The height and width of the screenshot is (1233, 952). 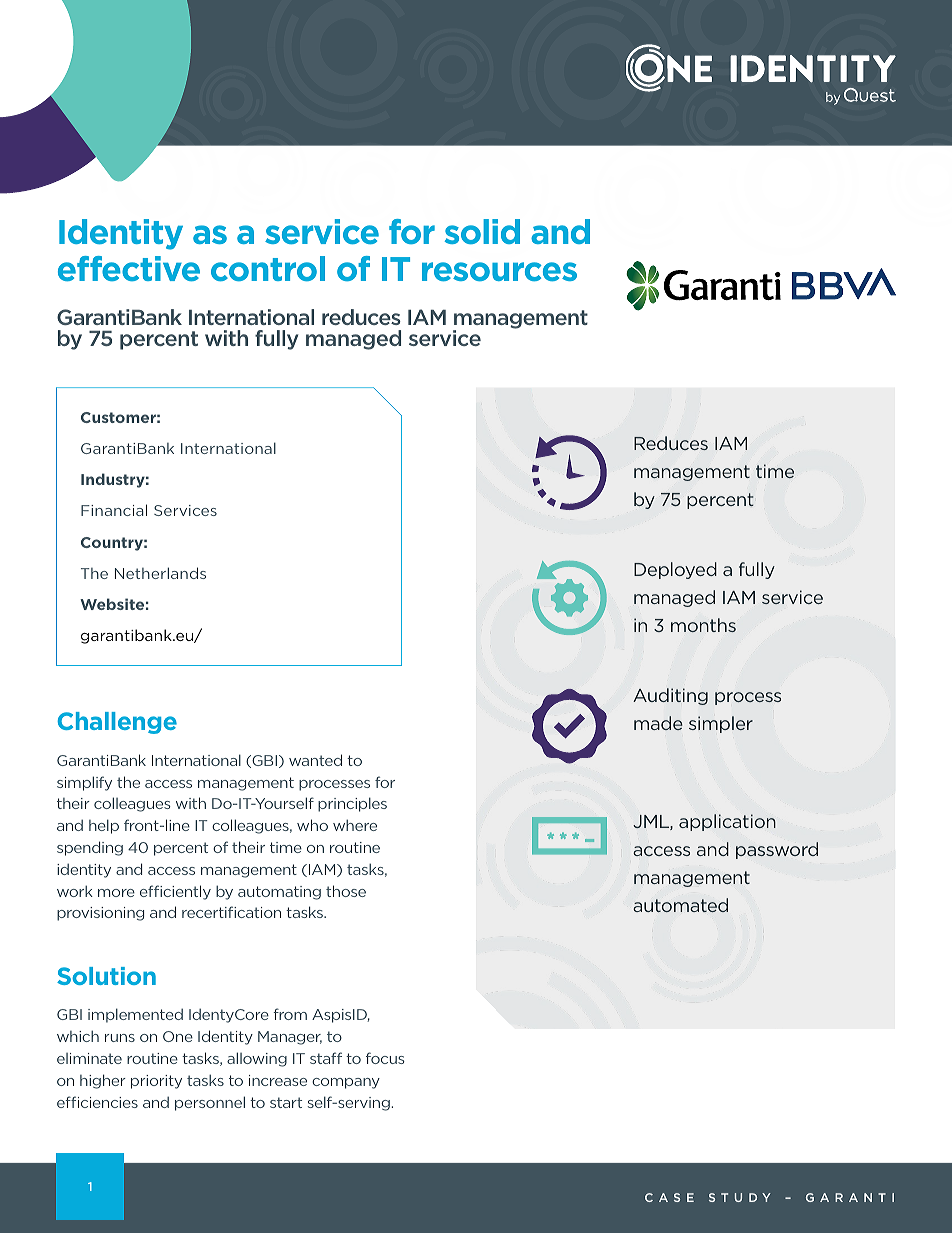 I want to click on efficiently, so click(x=175, y=892).
